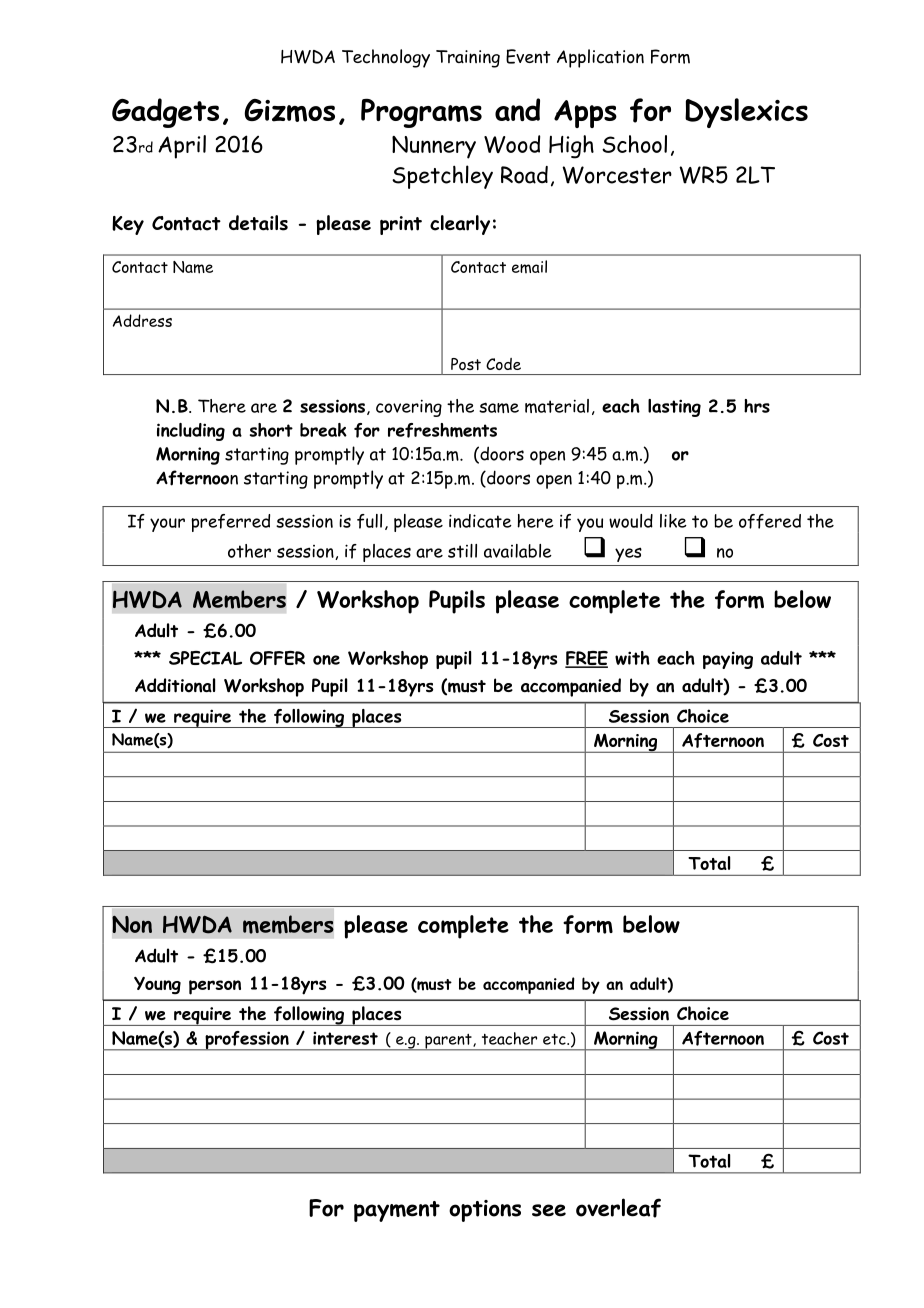 This screenshot has width=924, height=1308. What do you see at coordinates (485, 1211) in the screenshot?
I see `options` at bounding box center [485, 1211].
